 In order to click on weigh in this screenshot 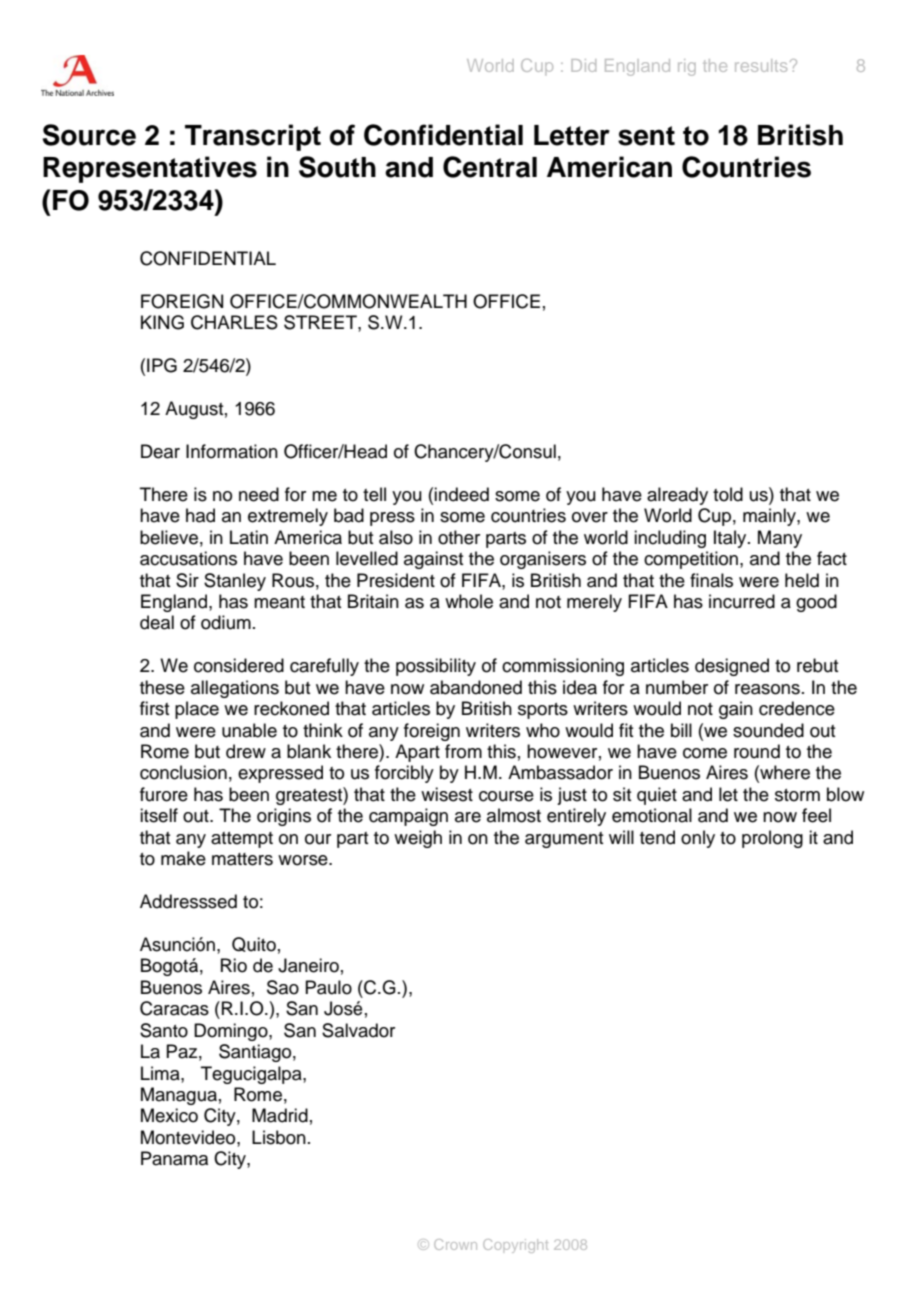, I will do `click(418, 839)`.
